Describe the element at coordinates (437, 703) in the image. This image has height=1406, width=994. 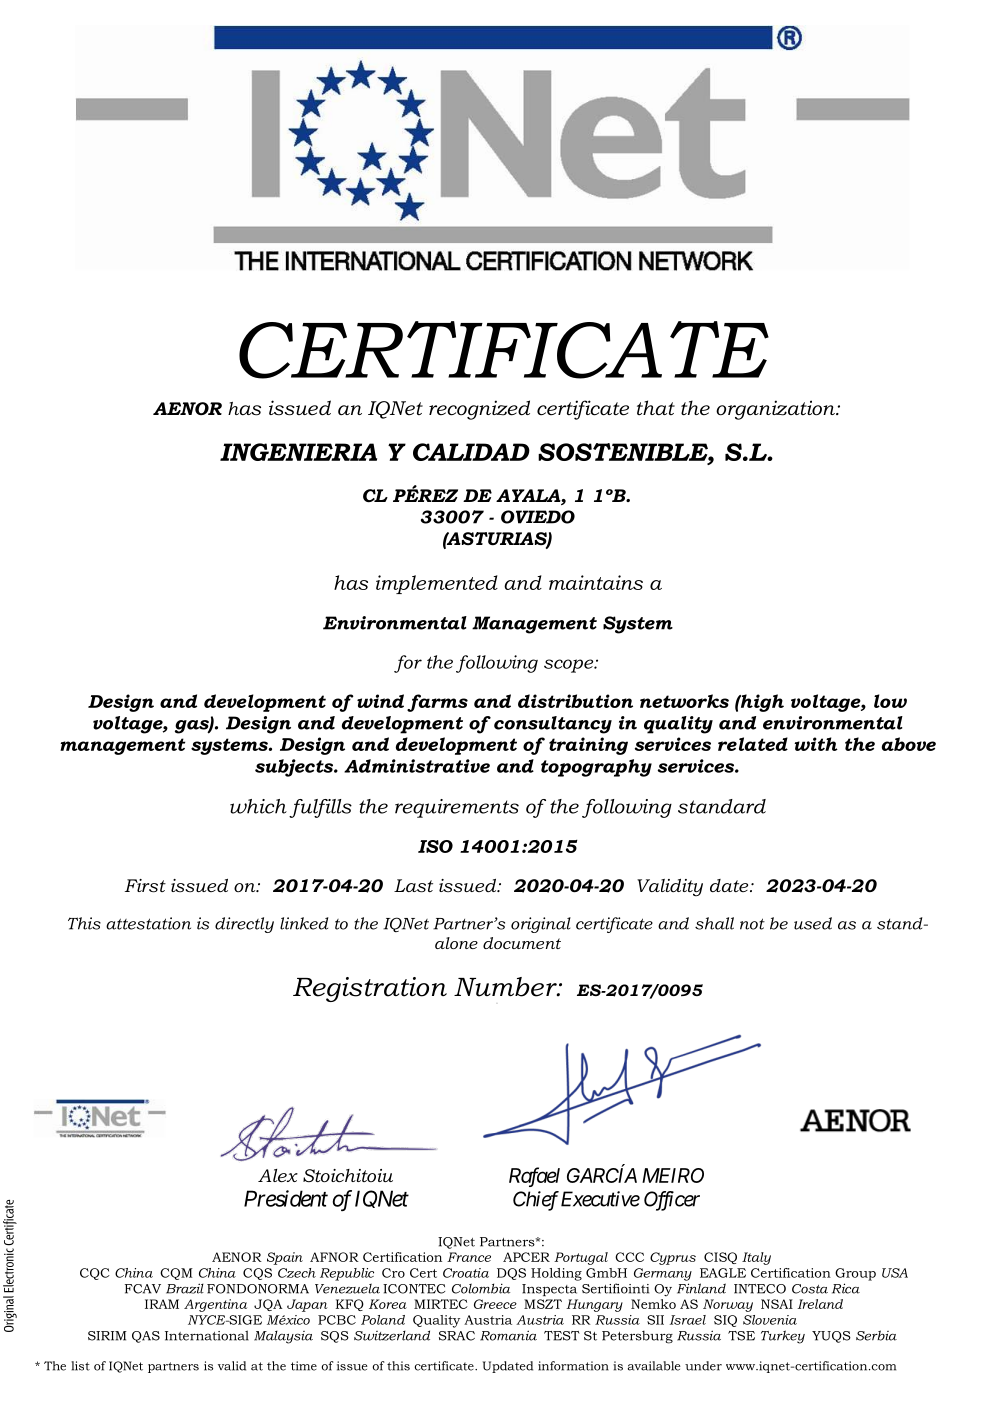
I see `farms` at that location.
